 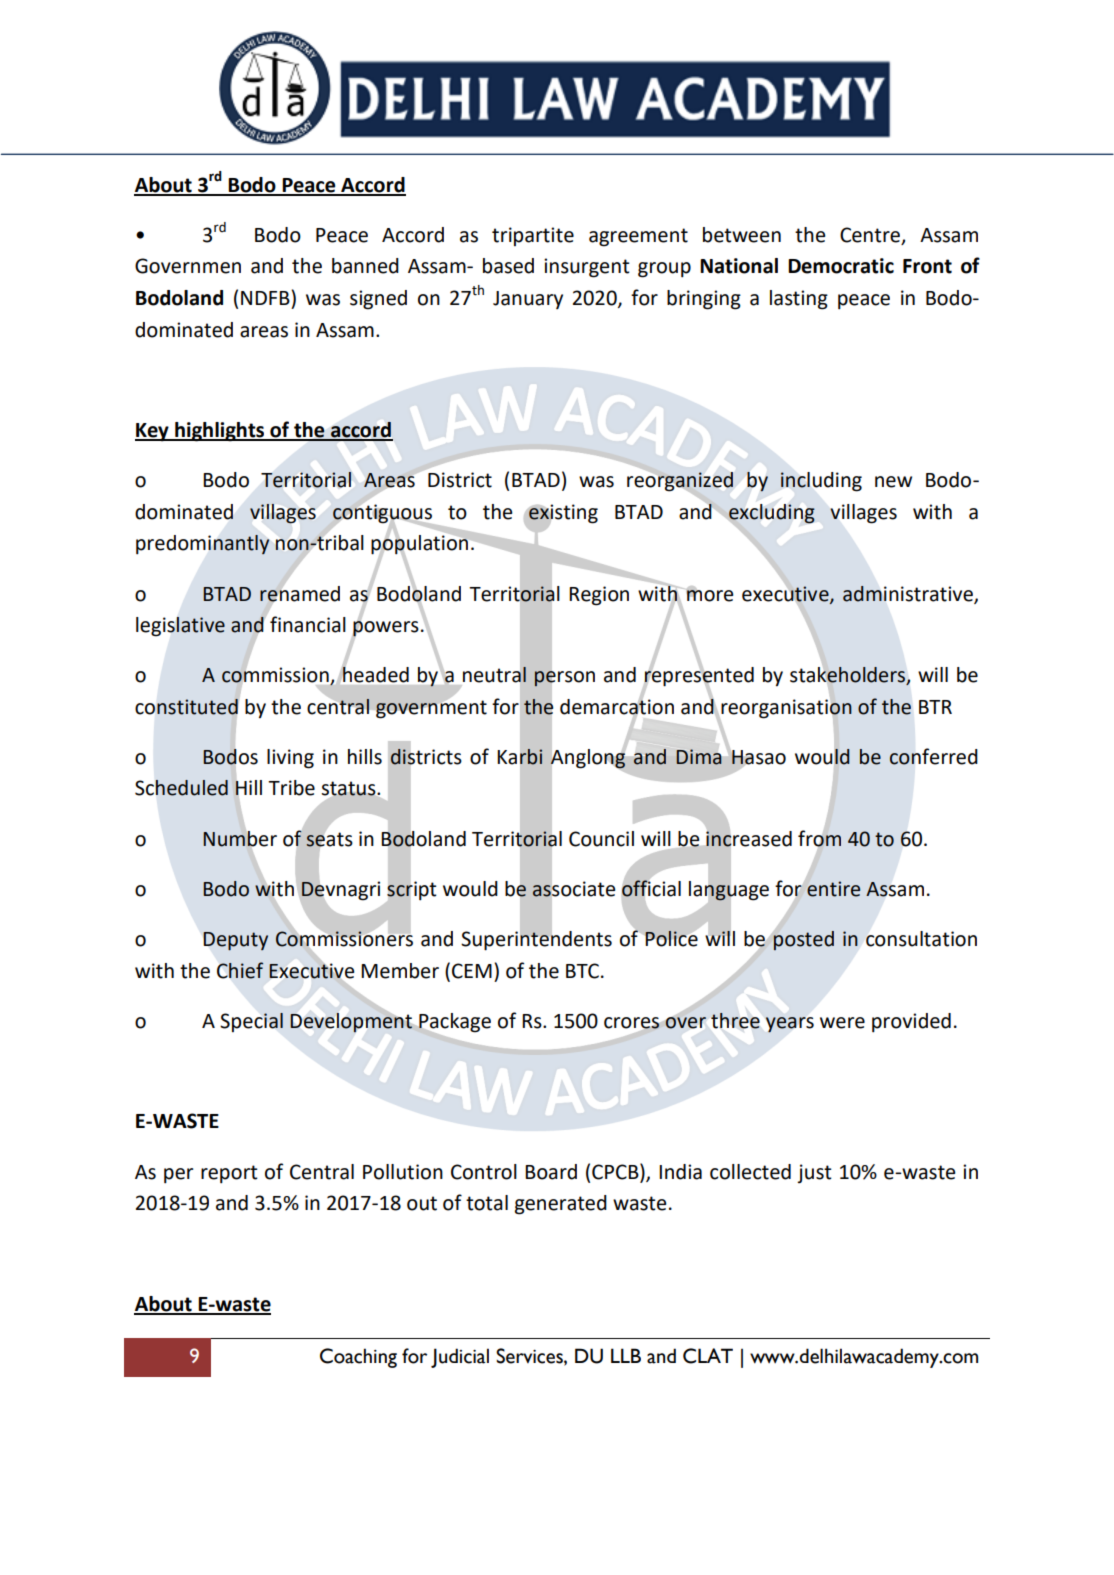 What do you see at coordinates (814, 1173) in the page?
I see `just` at bounding box center [814, 1173].
